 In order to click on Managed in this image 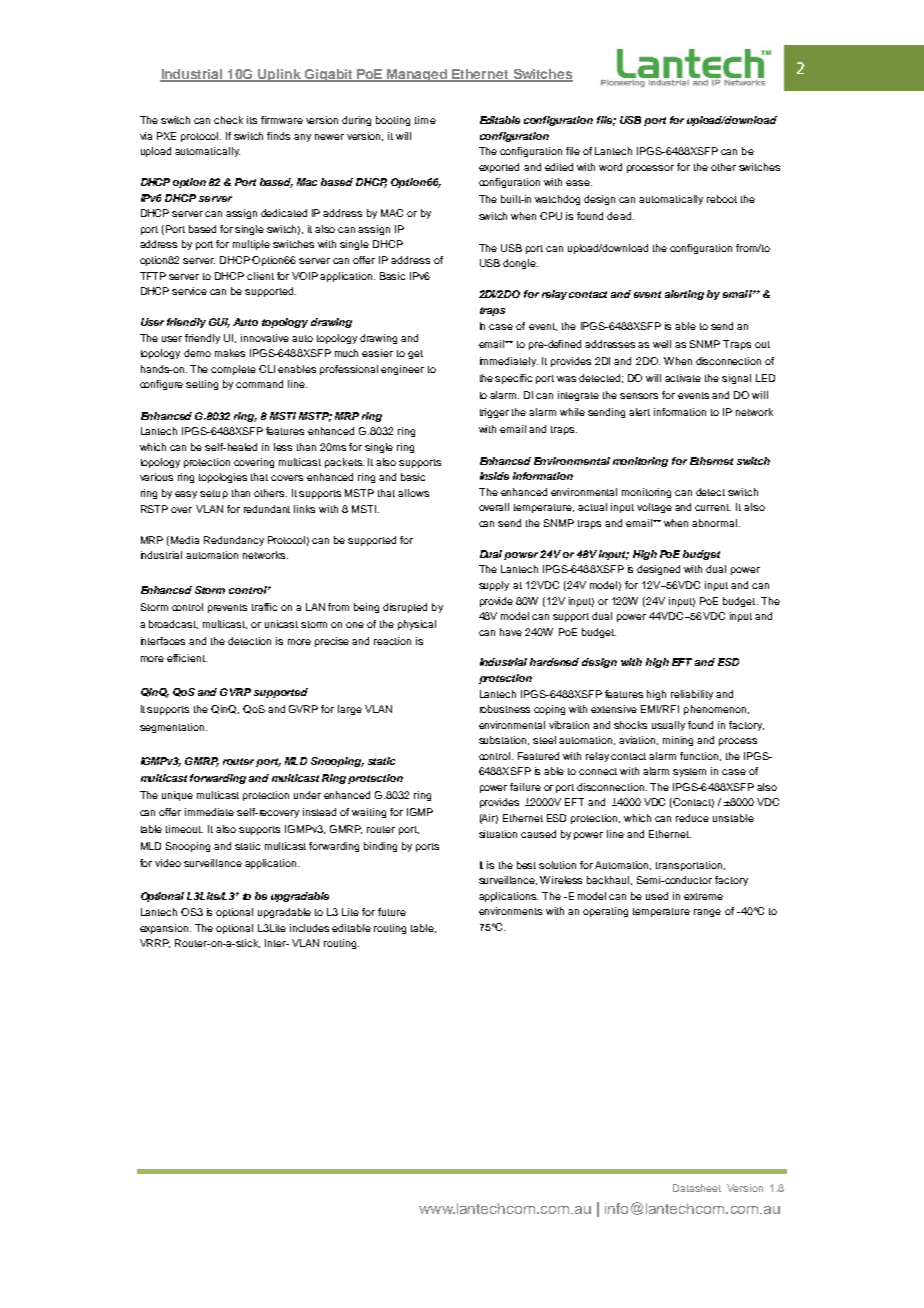, I will do `click(417, 75)`.
